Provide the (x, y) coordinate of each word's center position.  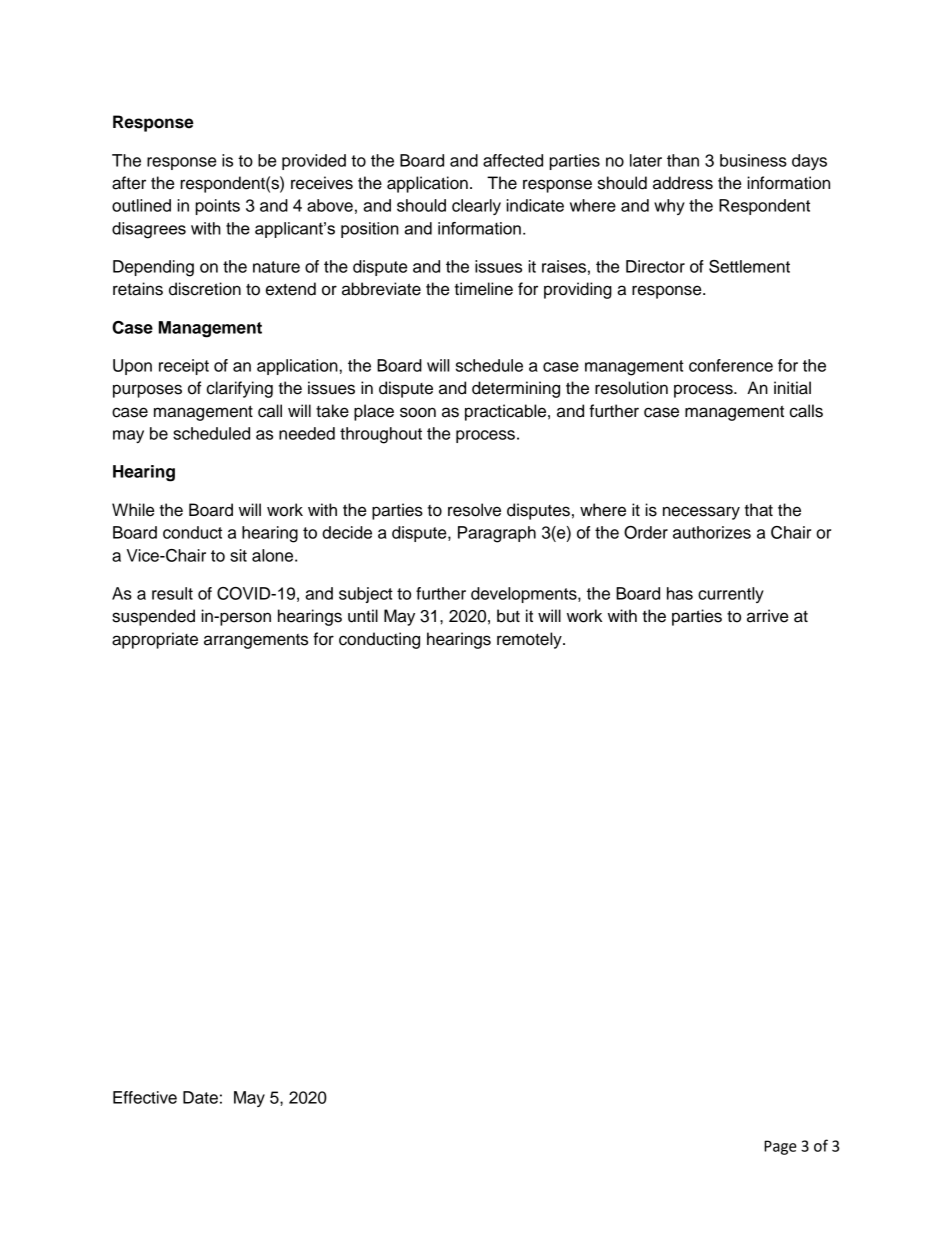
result (172, 593)
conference (731, 365)
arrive (767, 616)
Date (200, 1097)
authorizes (712, 532)
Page (780, 1147)
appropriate (155, 640)
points (218, 207)
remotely (530, 640)
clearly (476, 207)
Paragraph (497, 534)
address (683, 183)
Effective (145, 1097)
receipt (184, 367)
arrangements (256, 641)
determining (516, 389)
